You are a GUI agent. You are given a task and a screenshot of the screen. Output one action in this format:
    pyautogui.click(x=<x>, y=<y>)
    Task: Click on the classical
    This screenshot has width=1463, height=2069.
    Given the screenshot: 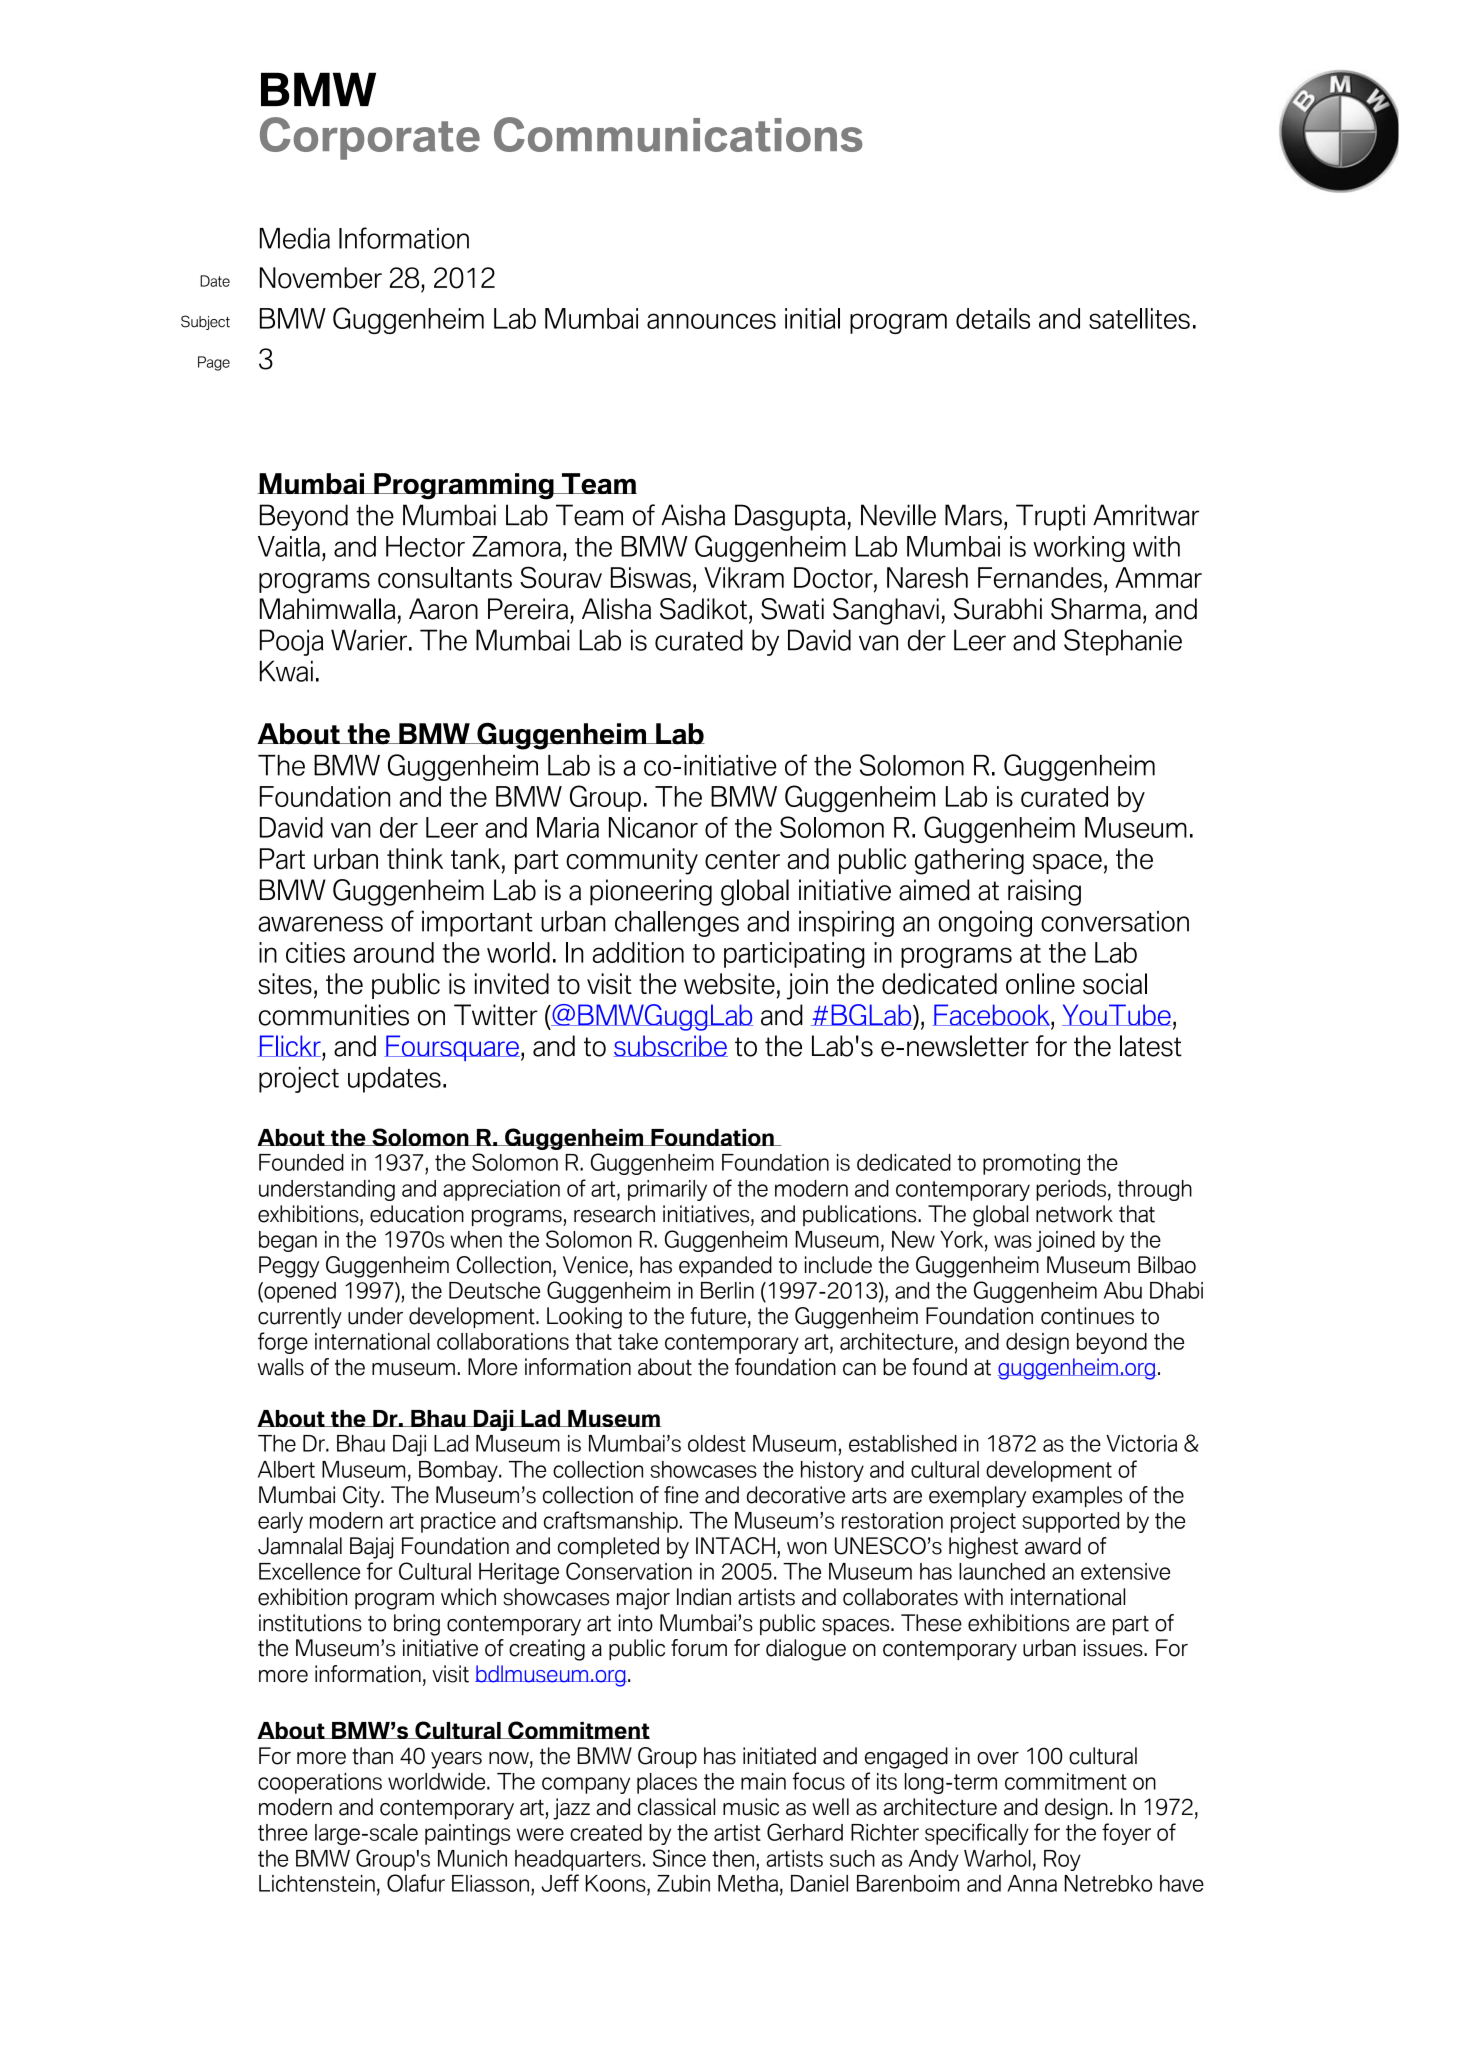 What is the action you would take?
    pyautogui.click(x=676, y=1807)
